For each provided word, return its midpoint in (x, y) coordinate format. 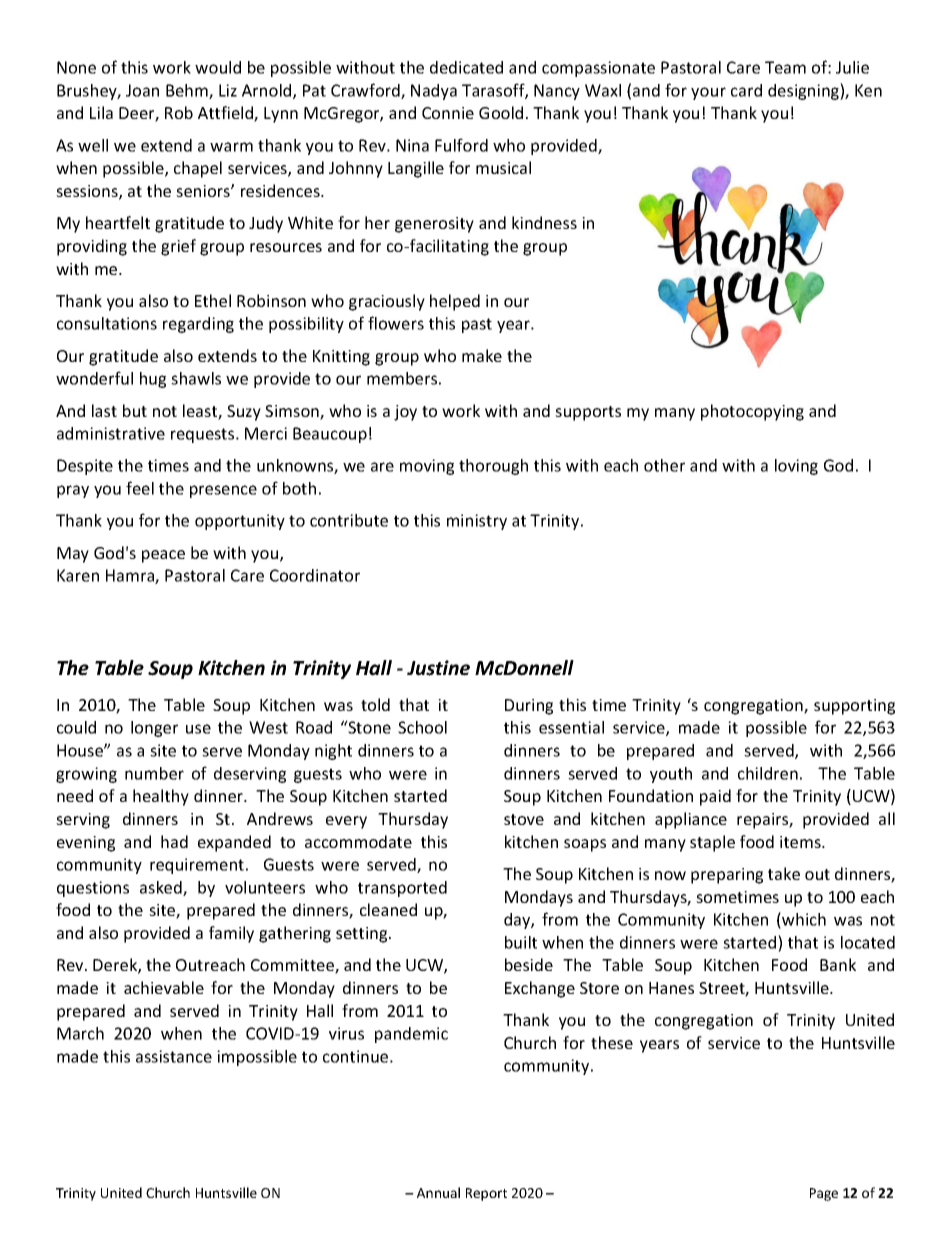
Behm (188, 91)
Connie (448, 113)
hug (153, 380)
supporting (854, 707)
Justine (438, 668)
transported (402, 889)
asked (162, 888)
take (784, 873)
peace (163, 556)
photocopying (752, 412)
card (746, 90)
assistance (174, 1056)
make (482, 355)
